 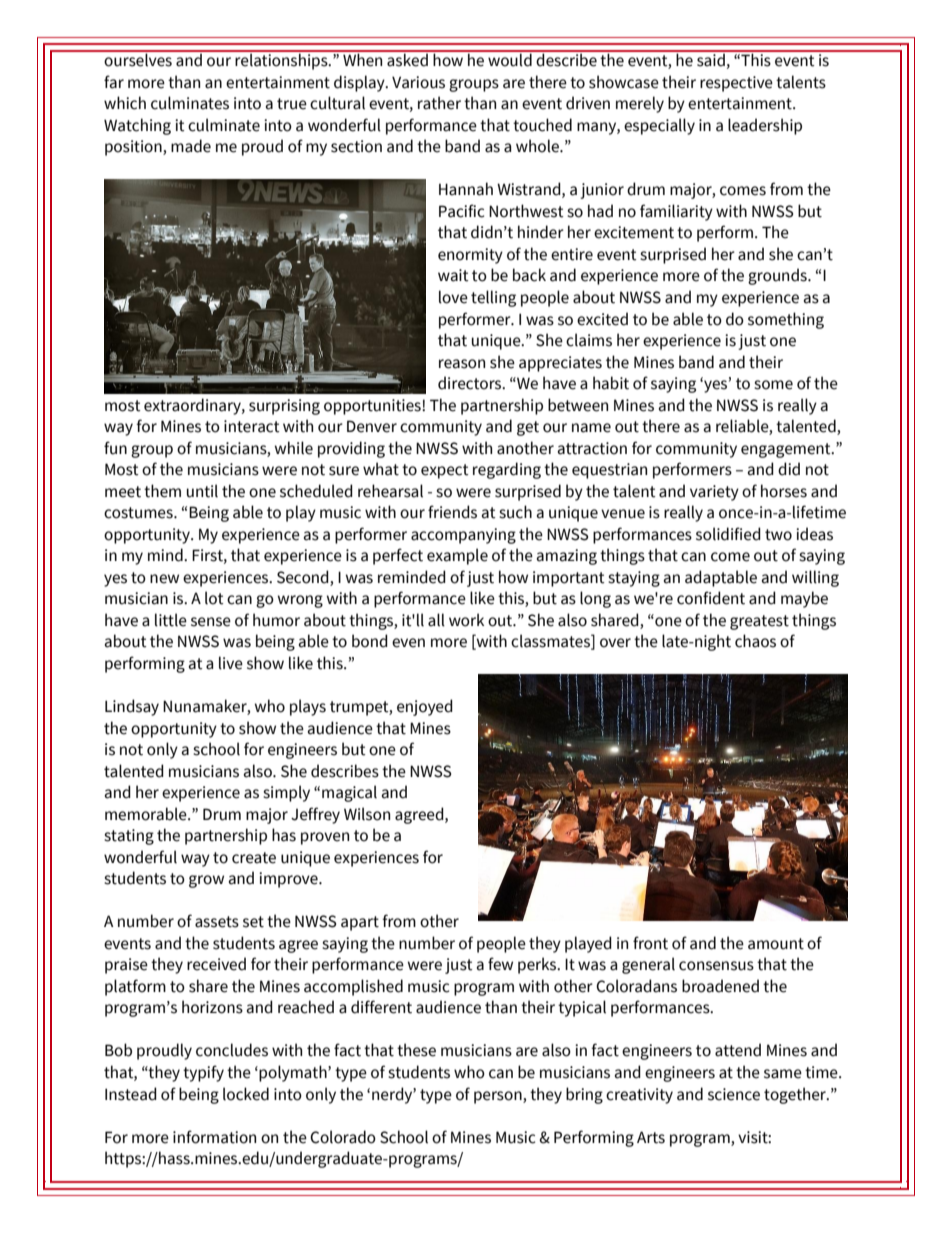 I want to click on rather, so click(x=439, y=103).
